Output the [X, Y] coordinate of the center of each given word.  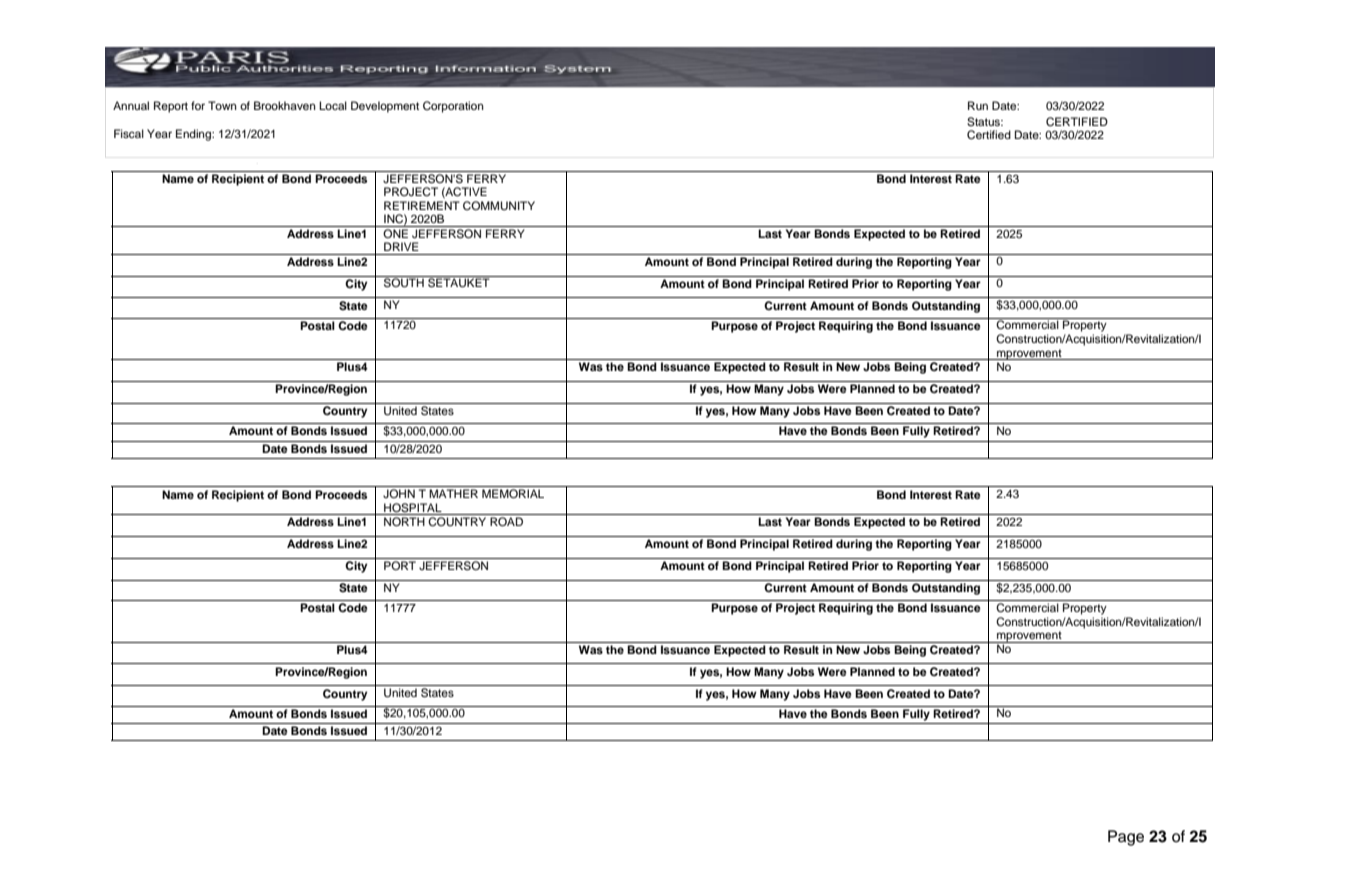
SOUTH [404, 282]
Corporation [453, 107]
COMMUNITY [499, 206]
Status [984, 122]
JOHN [399, 493]
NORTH [404, 522]
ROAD [506, 522]
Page [1126, 838]
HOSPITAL [413, 508]
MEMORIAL [513, 494]
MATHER [453, 493]
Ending [194, 135]
